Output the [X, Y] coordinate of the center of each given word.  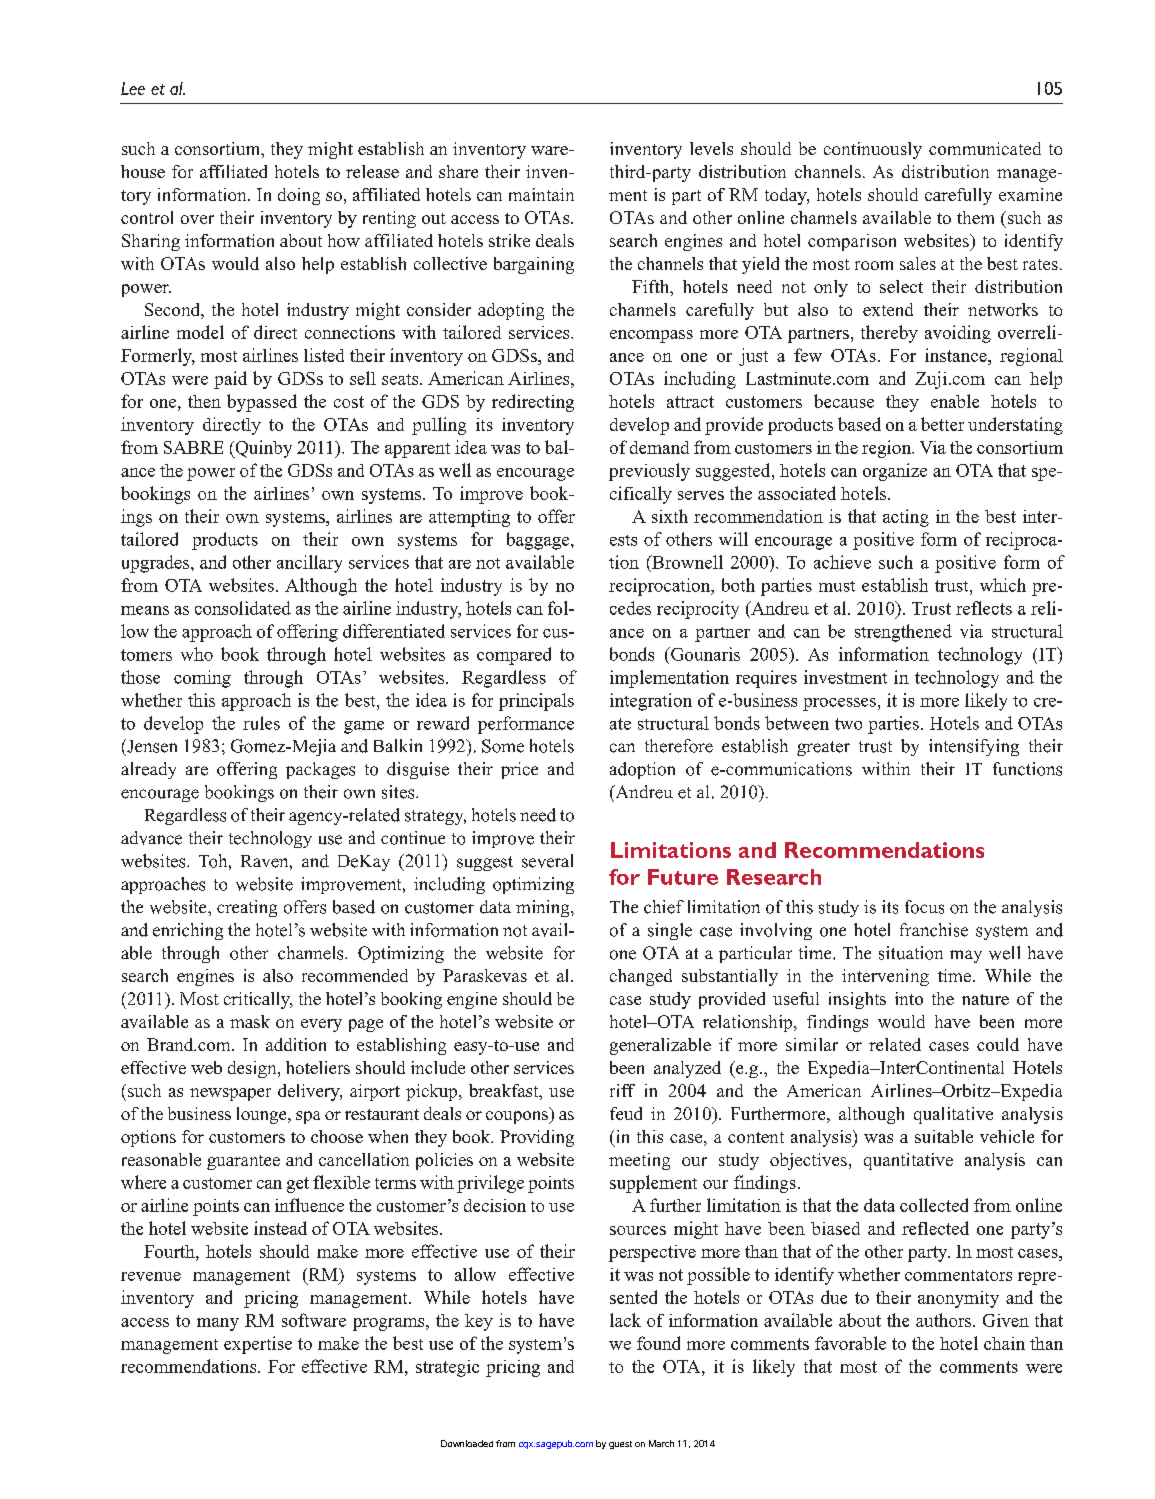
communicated [985, 148]
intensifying [974, 747]
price [519, 770]
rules [261, 723]
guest [620, 1445]
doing [299, 196]
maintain [541, 194]
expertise [258, 1345]
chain [1004, 1343]
